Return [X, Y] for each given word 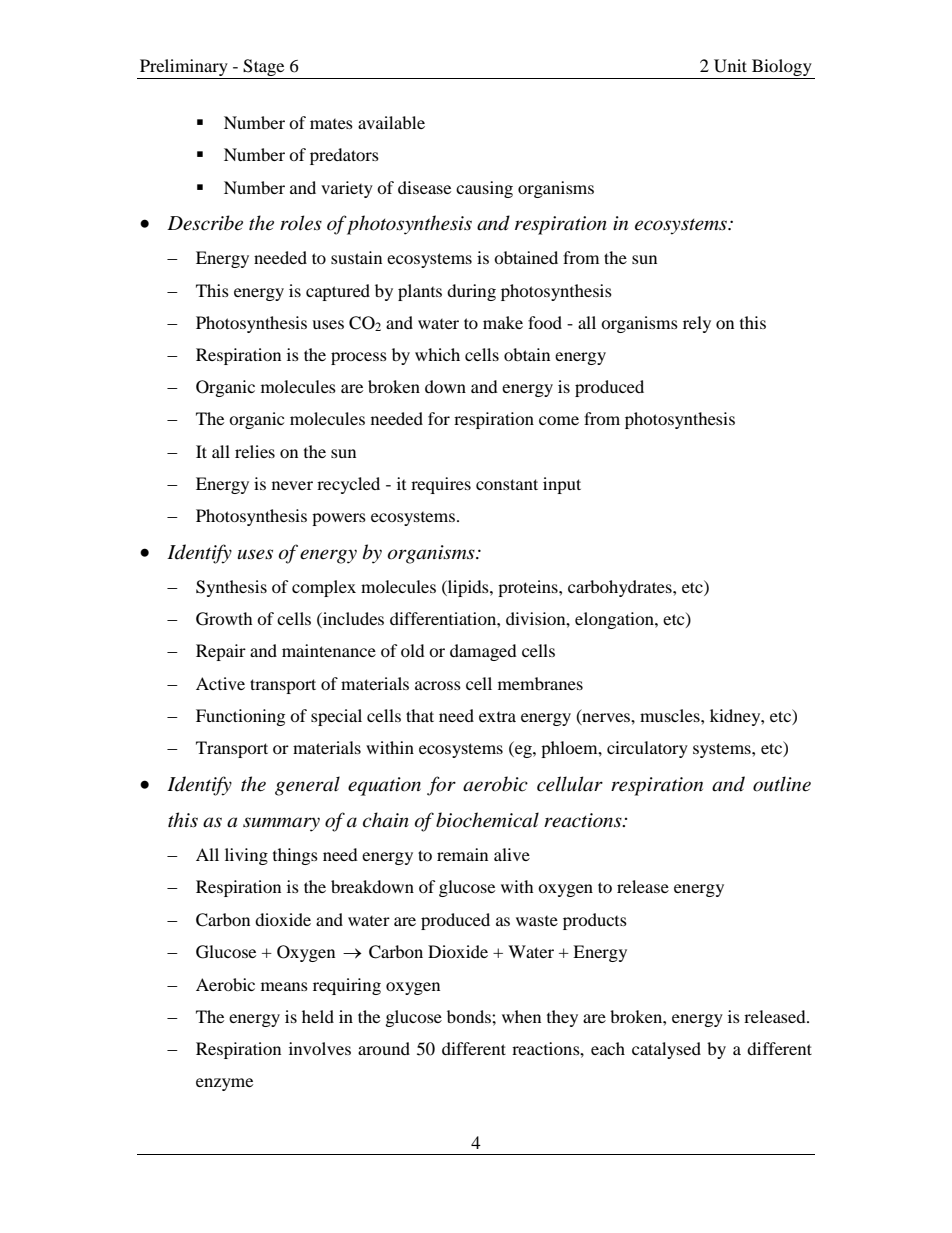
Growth [224, 619]
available [391, 122]
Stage [264, 69]
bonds [470, 1016]
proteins [529, 588]
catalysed [666, 1050]
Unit [730, 66]
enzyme [224, 1084]
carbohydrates [621, 588]
